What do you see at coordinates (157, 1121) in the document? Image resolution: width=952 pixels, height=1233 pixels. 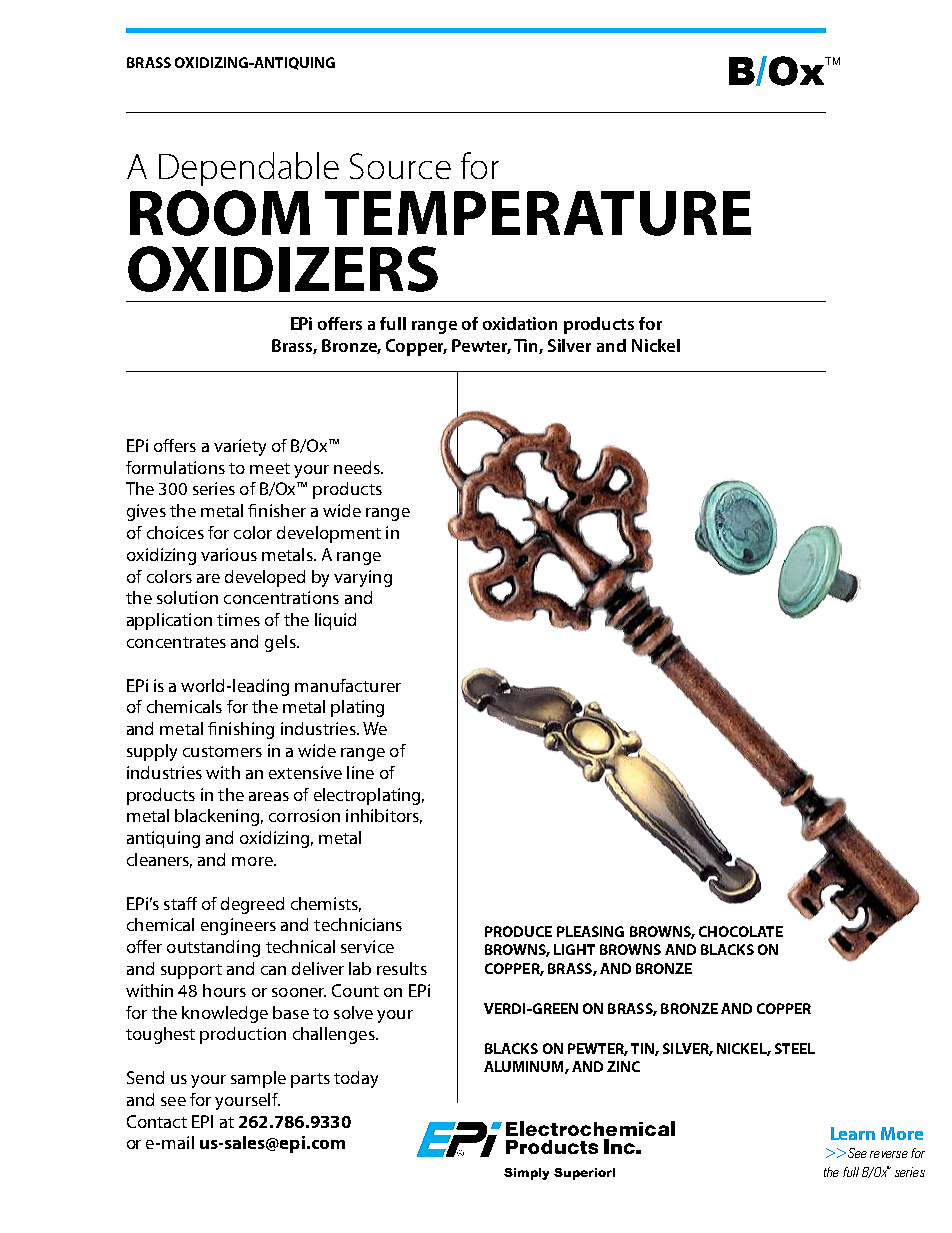 I see `Contact` at bounding box center [157, 1121].
